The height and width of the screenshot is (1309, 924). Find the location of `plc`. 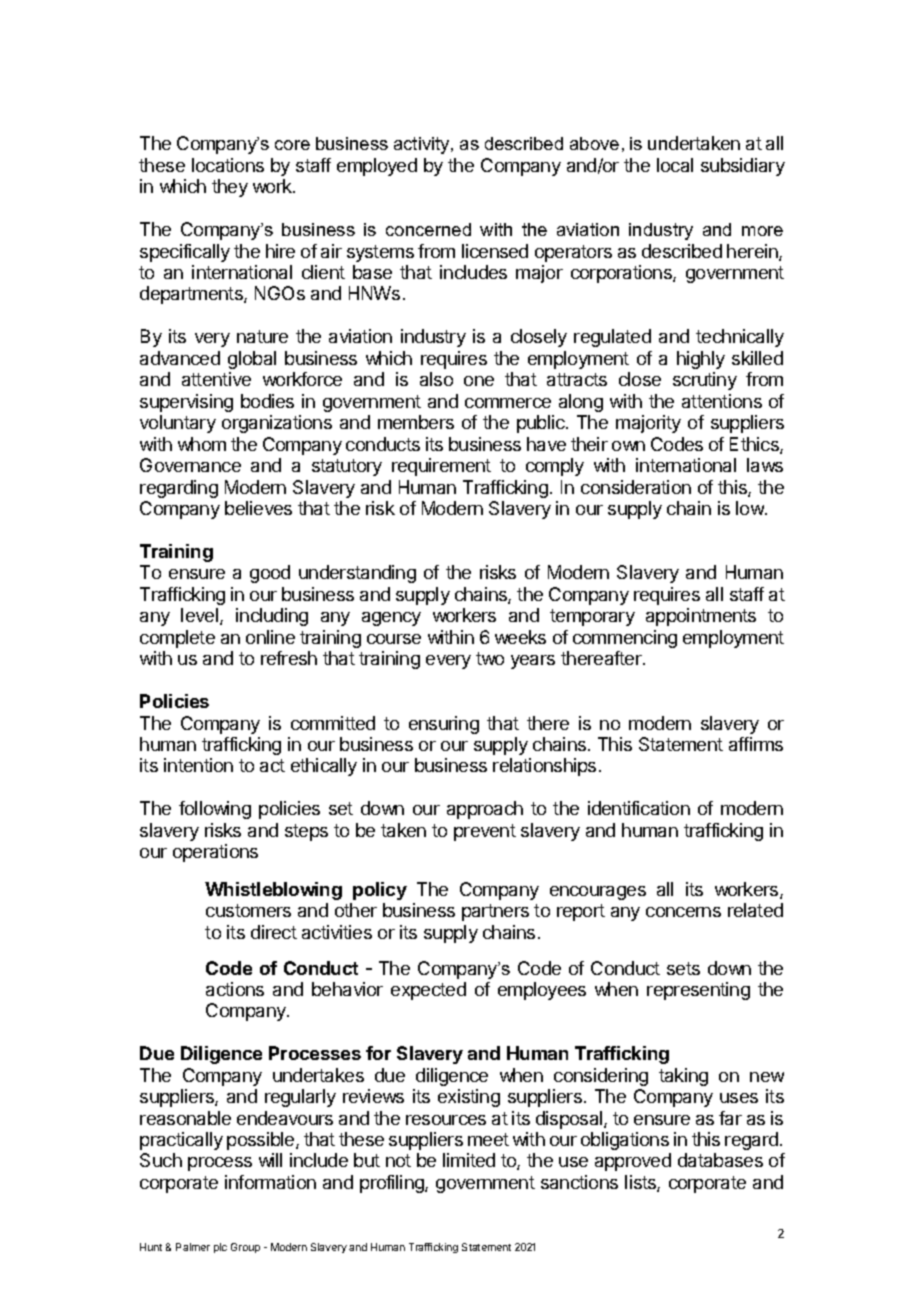

plc is located at coordinates (220, 1248).
